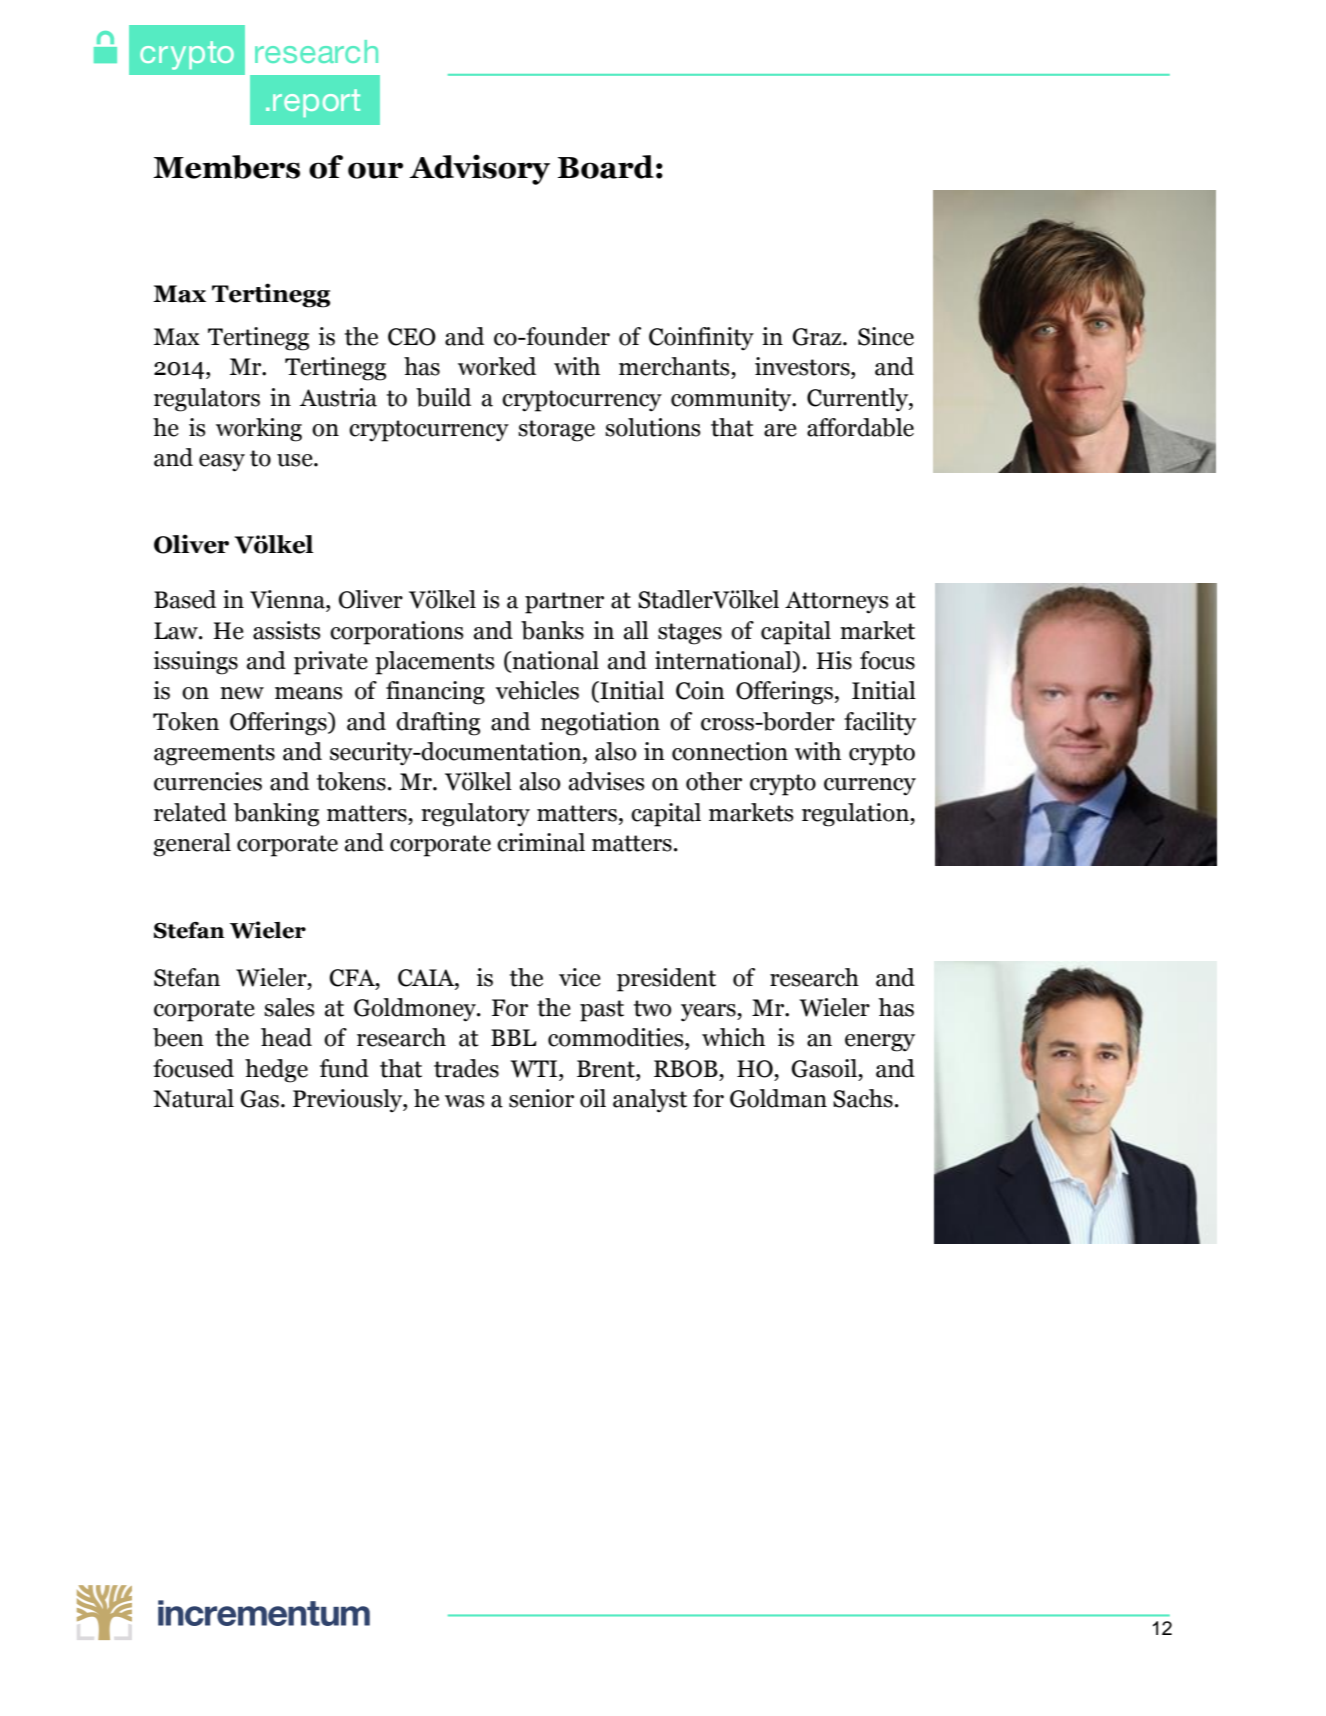  I want to click on hedge, so click(276, 1071).
